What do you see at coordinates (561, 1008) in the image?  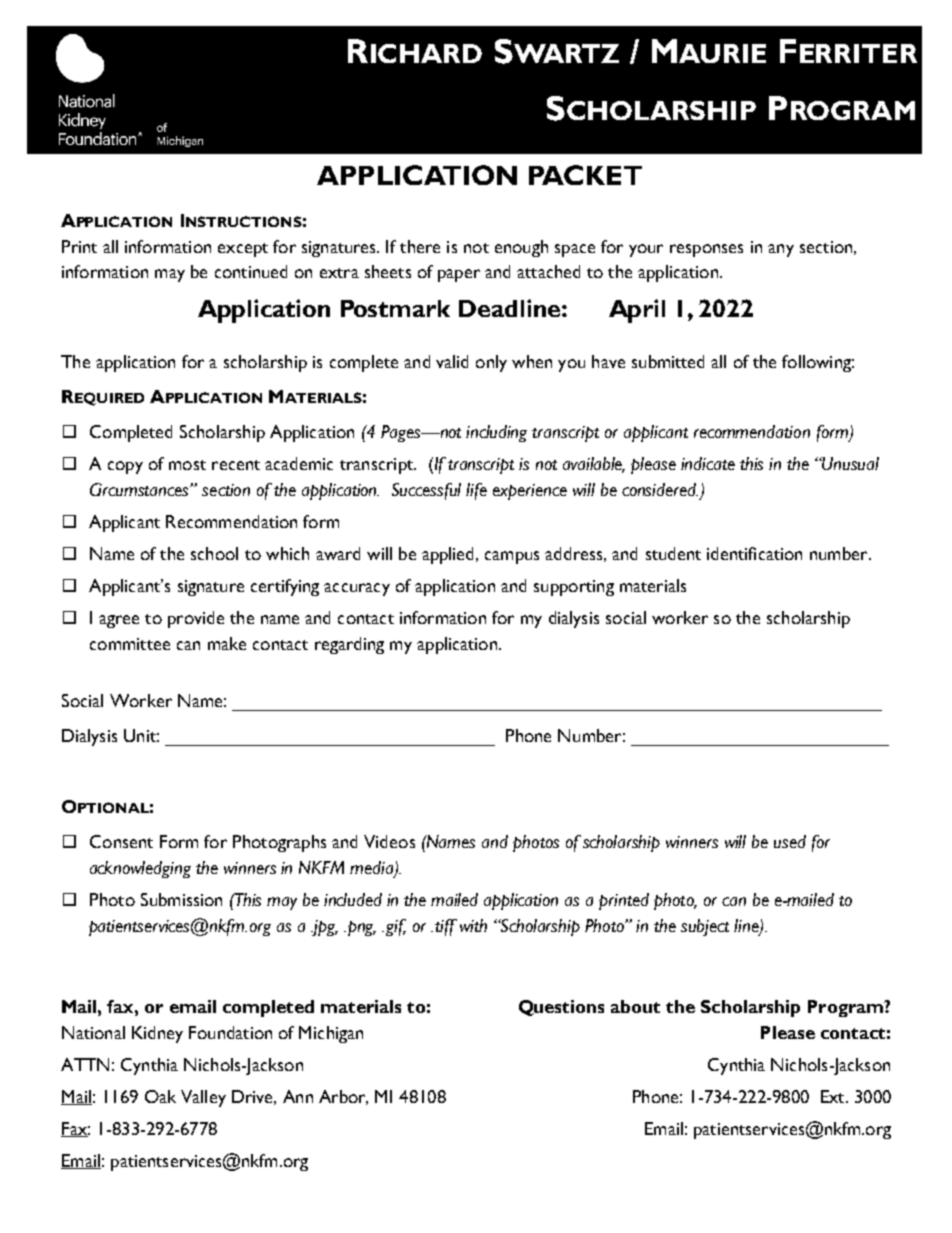 I see `Questions` at bounding box center [561, 1008].
